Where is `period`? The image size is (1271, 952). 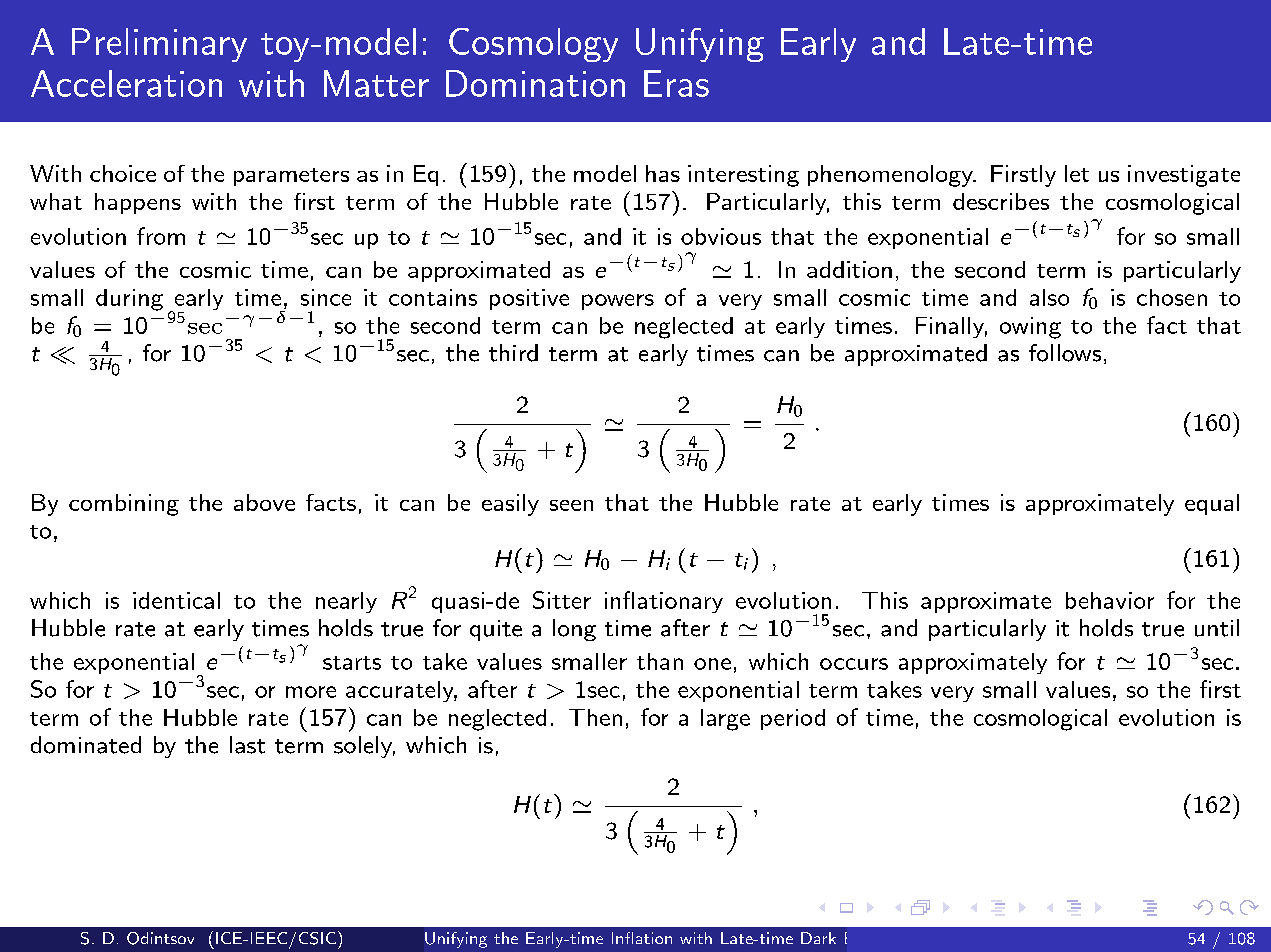
period is located at coordinates (793, 719).
